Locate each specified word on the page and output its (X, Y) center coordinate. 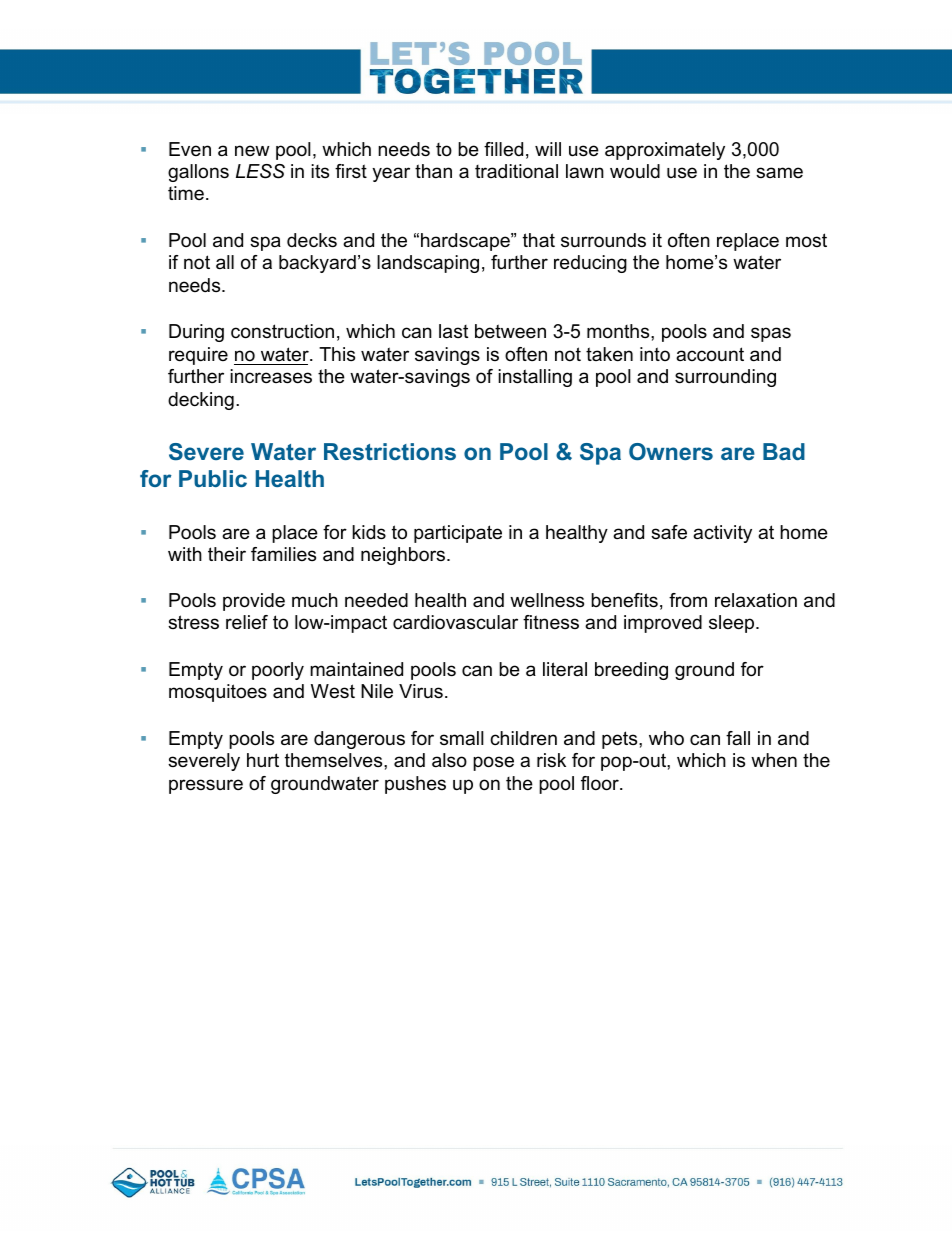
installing (535, 378)
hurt (263, 760)
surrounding (725, 378)
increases (271, 376)
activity (722, 534)
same (779, 172)
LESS (260, 171)
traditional (516, 171)
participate (458, 534)
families (283, 554)
